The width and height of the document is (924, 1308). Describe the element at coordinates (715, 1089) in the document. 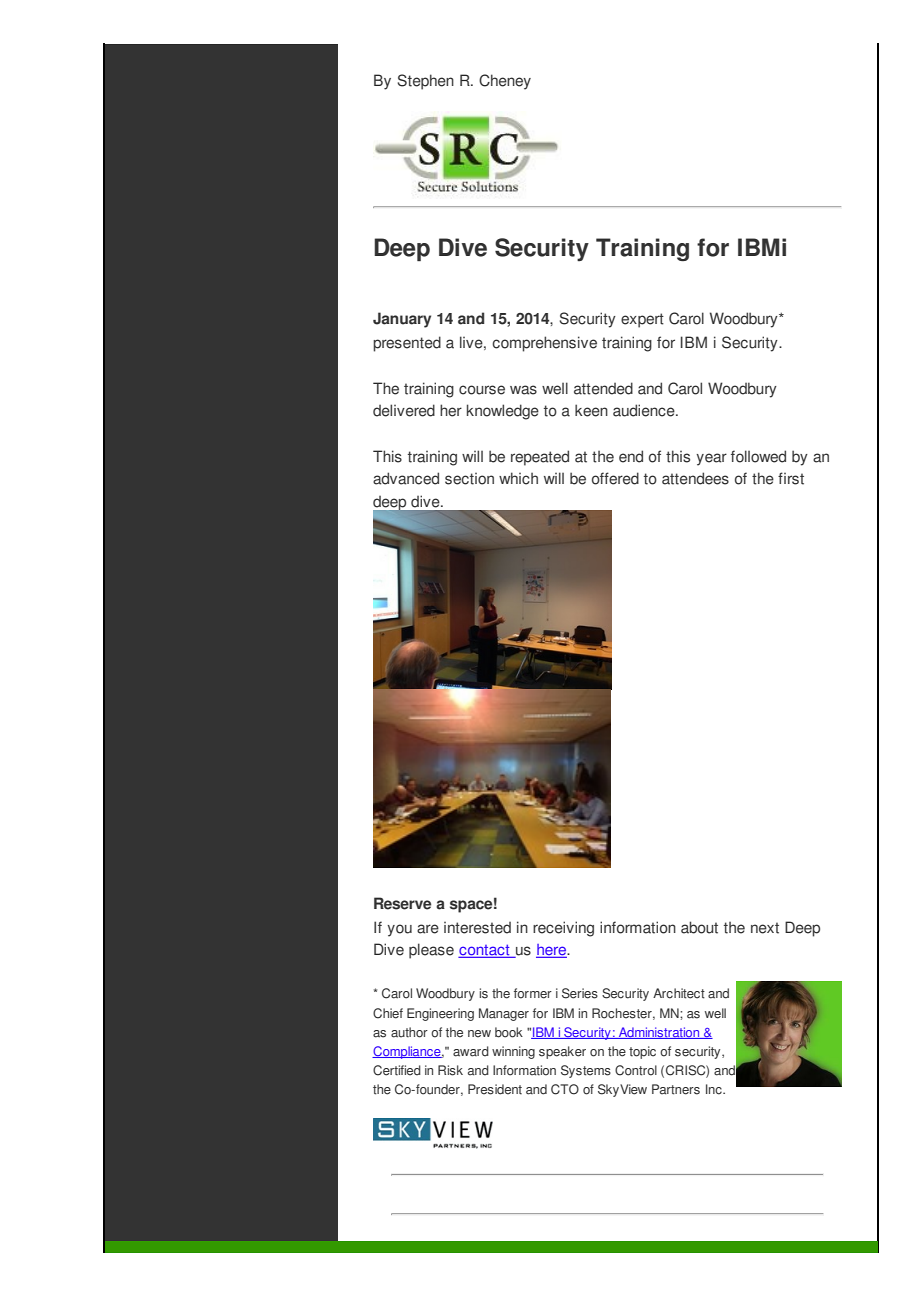

I see `Inc` at that location.
